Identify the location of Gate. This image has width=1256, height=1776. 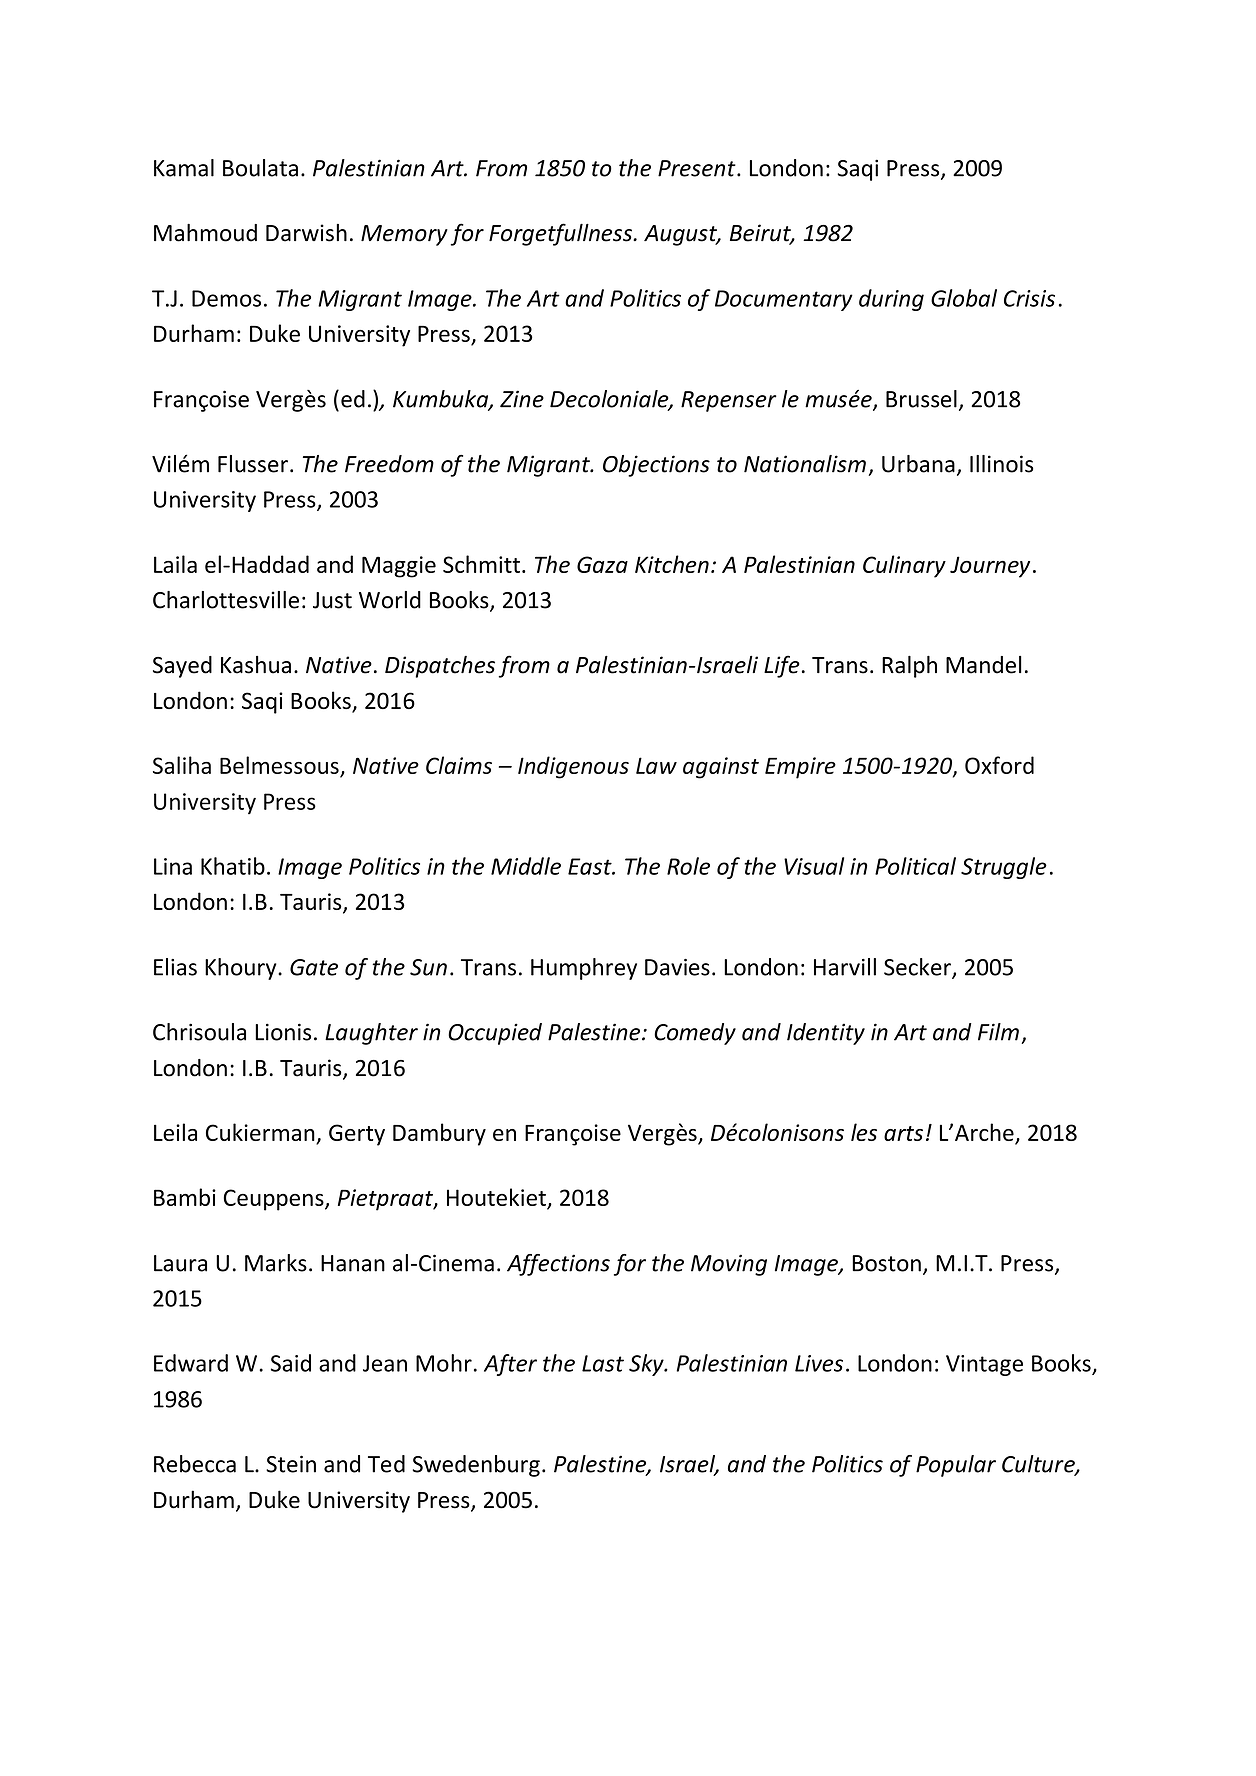
(314, 967).
